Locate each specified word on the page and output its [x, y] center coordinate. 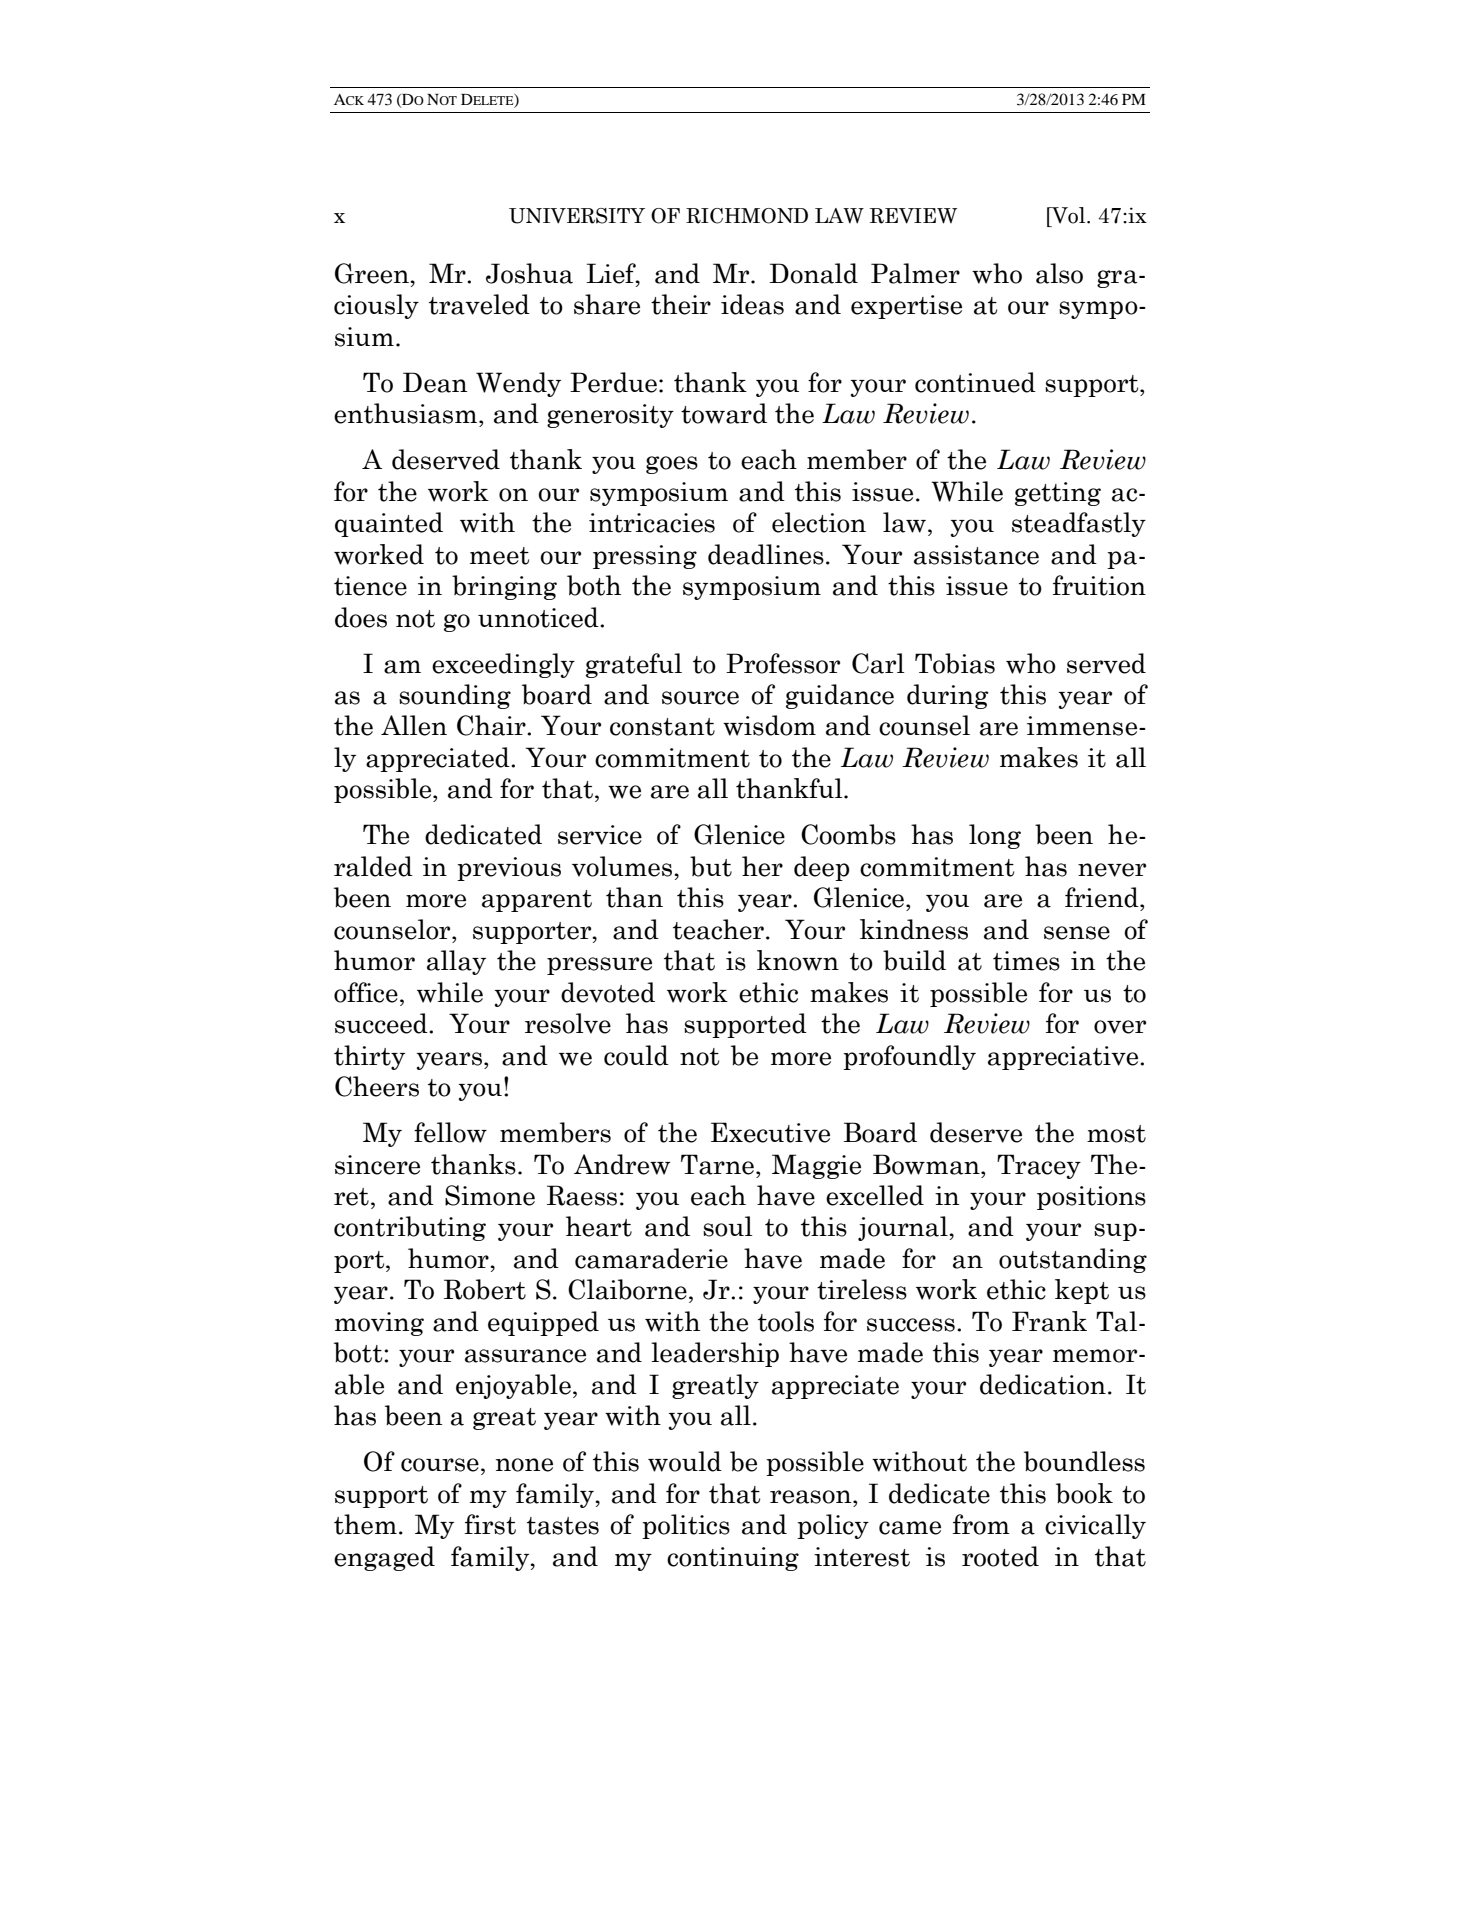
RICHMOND [747, 216]
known [798, 960]
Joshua [529, 273]
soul [727, 1226]
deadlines [766, 554]
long [995, 836]
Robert [485, 1289]
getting [1058, 494]
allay [456, 962]
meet [499, 556]
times [1026, 961]
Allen [414, 725]
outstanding [1073, 1260]
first [490, 1524]
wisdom [769, 725]
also [1059, 273]
